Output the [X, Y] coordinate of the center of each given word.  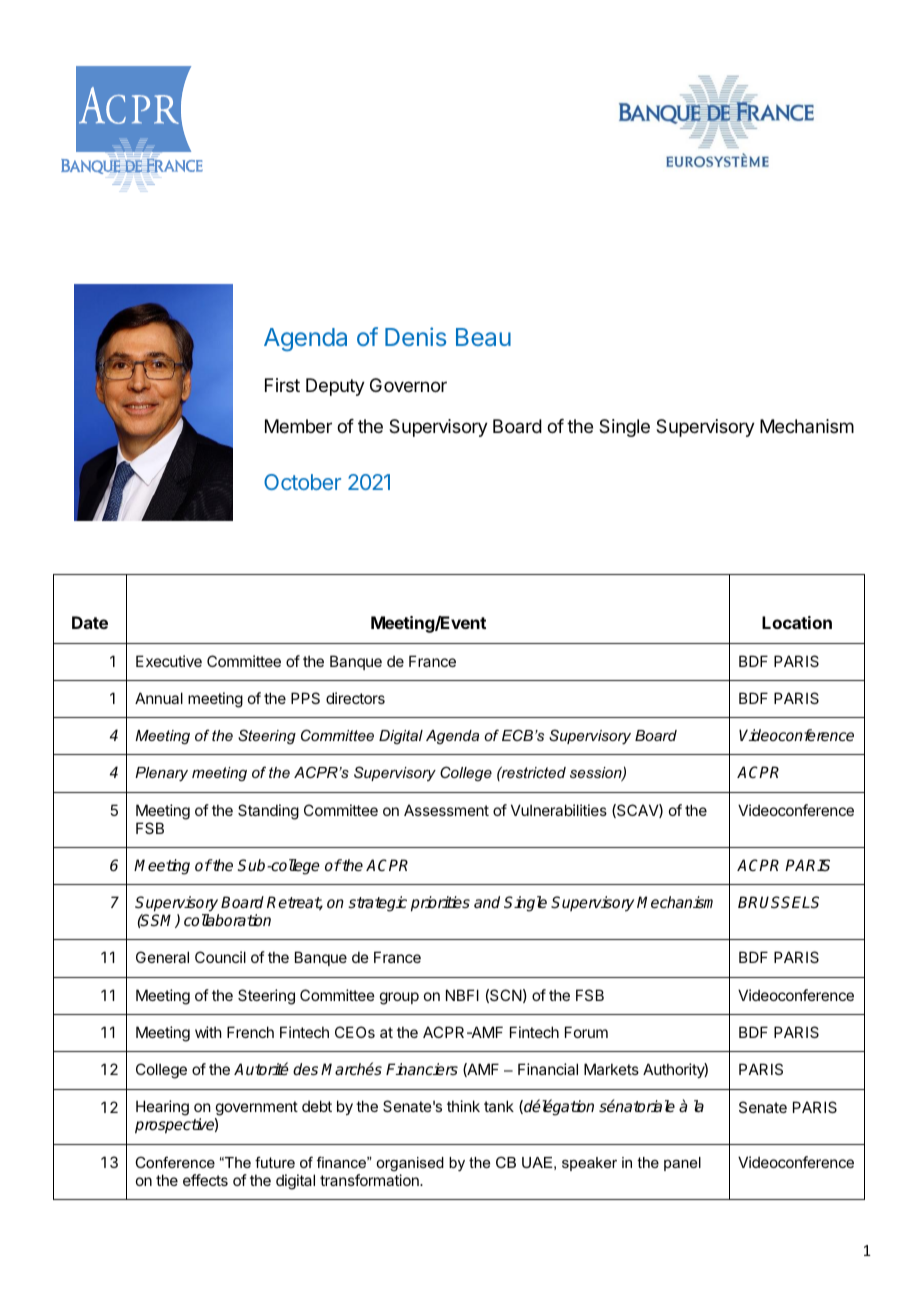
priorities [440, 904]
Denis [415, 336]
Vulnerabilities [559, 810]
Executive [169, 661]
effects [205, 1180]
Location [797, 622]
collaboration [227, 920]
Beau [483, 337]
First [282, 385]
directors [355, 698]
